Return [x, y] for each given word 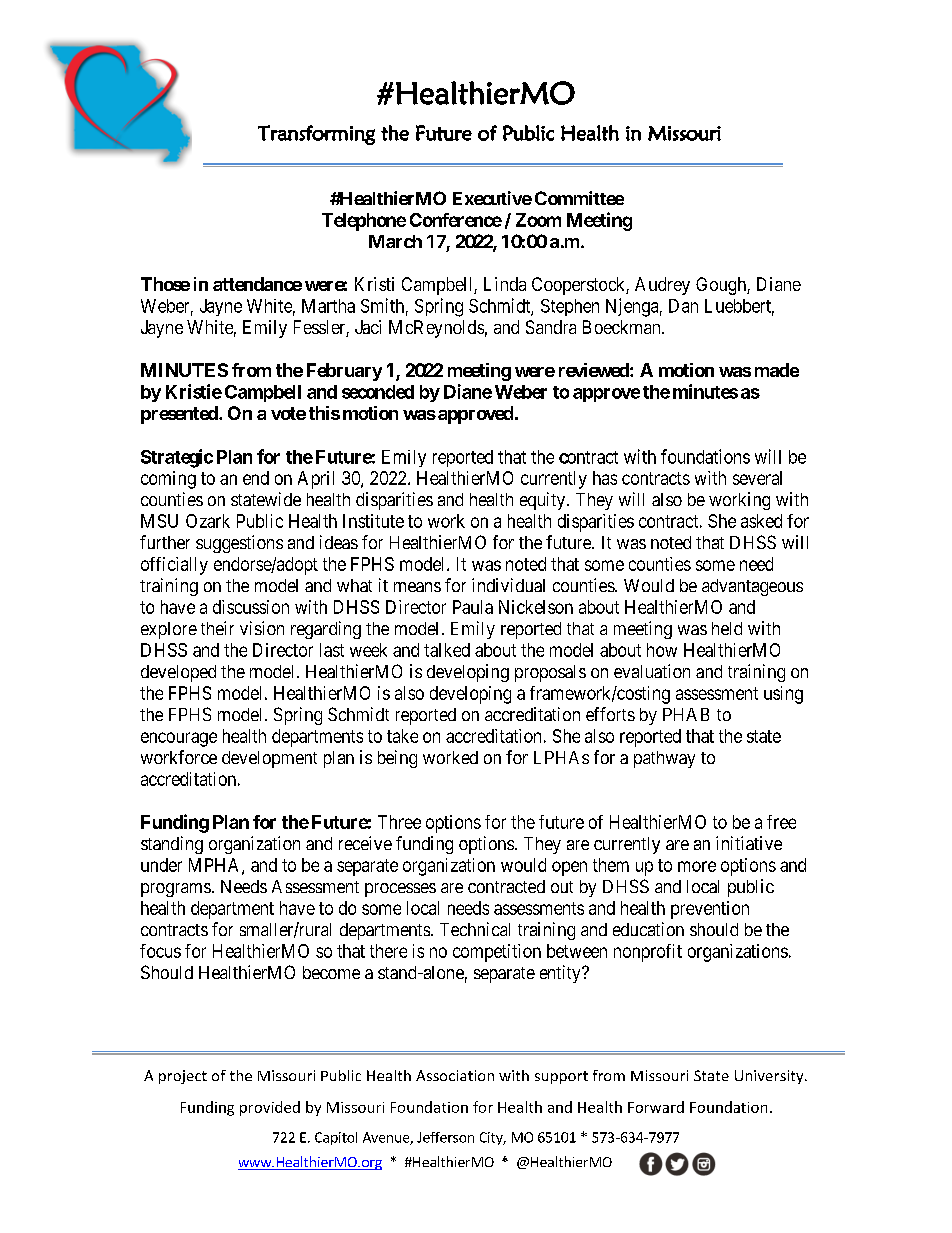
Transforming [316, 135]
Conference [456, 220]
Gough [722, 286]
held [727, 628]
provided [270, 1108]
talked [447, 650]
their [217, 628]
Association [455, 1075]
